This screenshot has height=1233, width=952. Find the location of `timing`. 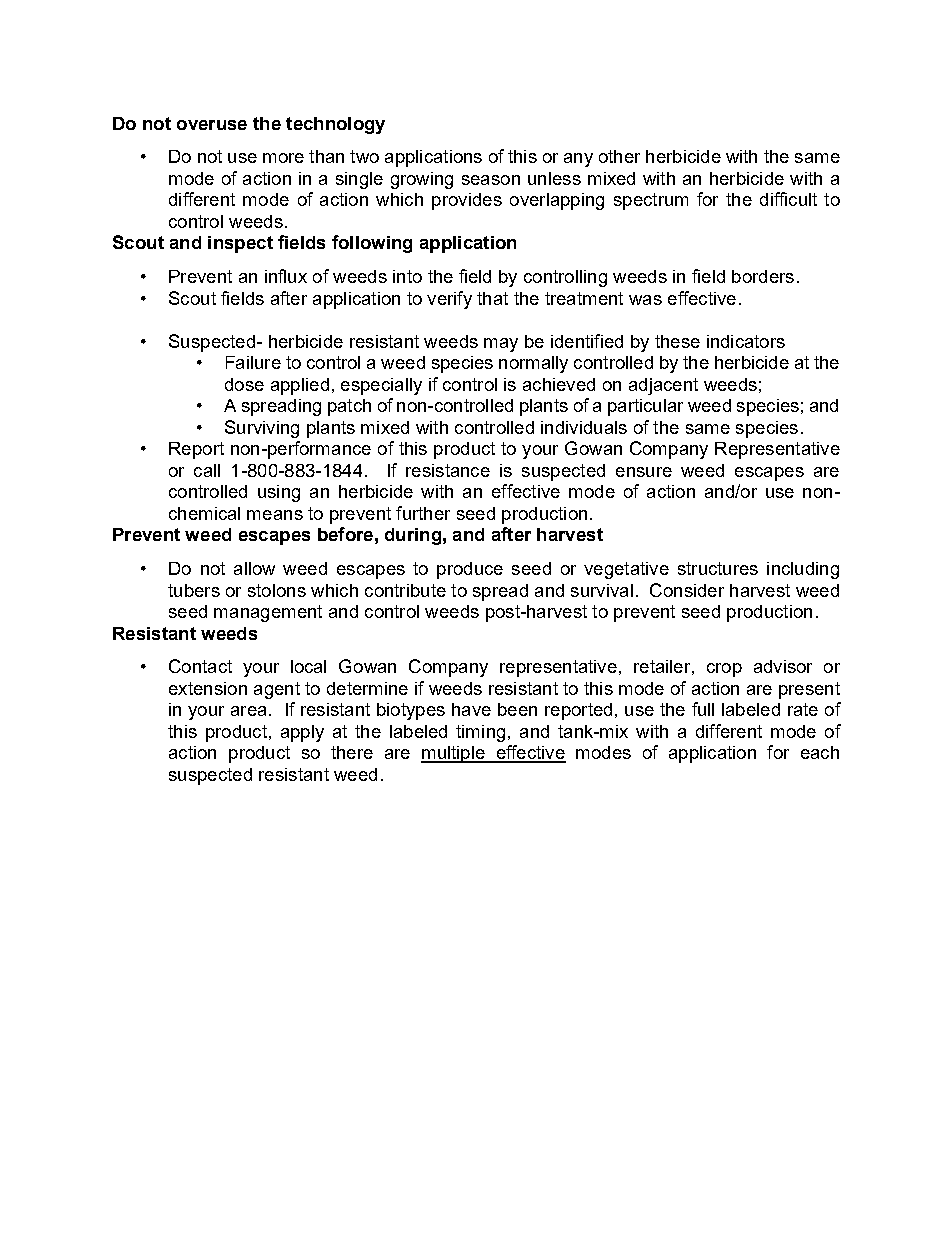

timing is located at coordinates (480, 733).
